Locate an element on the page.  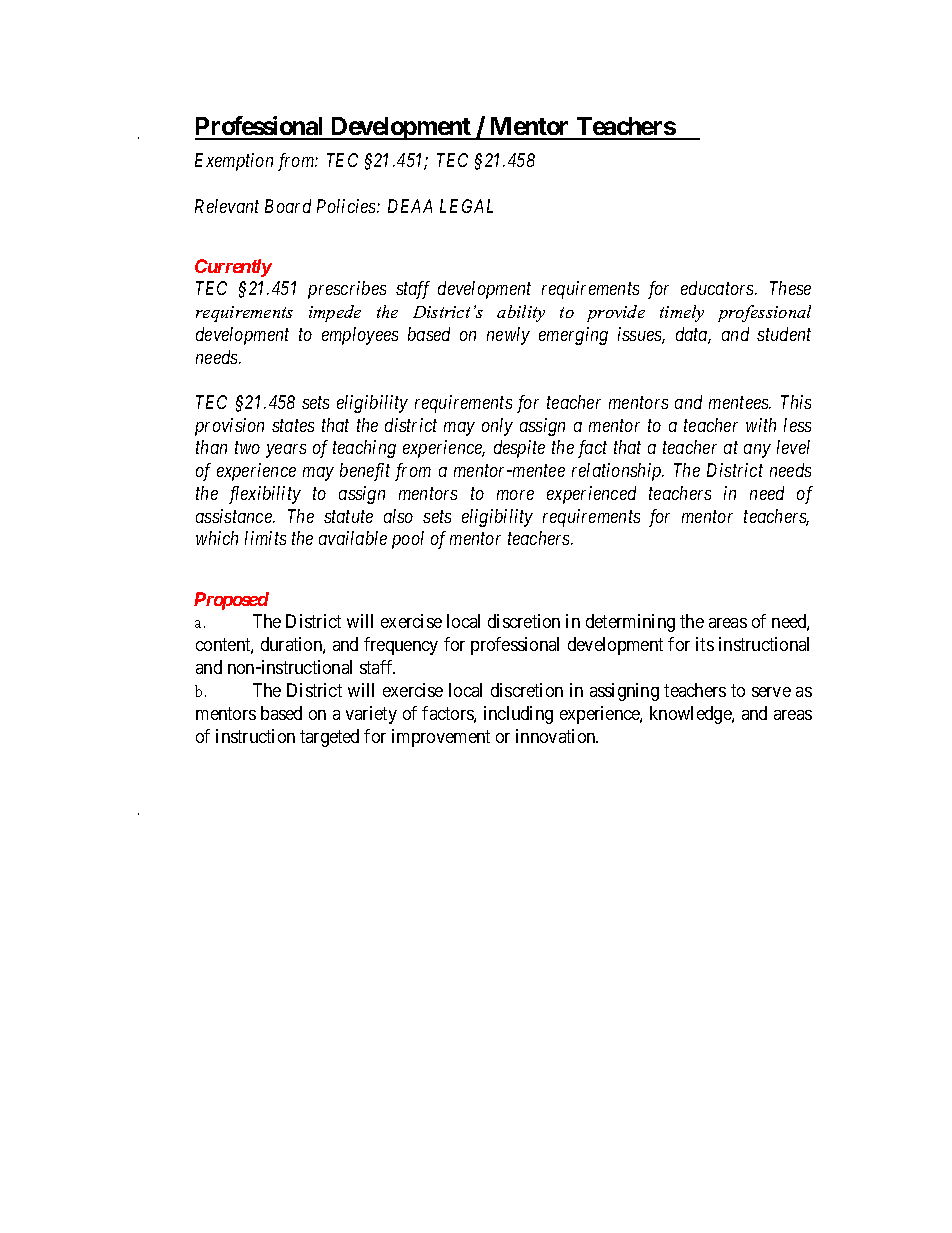
Board is located at coordinates (288, 206).
